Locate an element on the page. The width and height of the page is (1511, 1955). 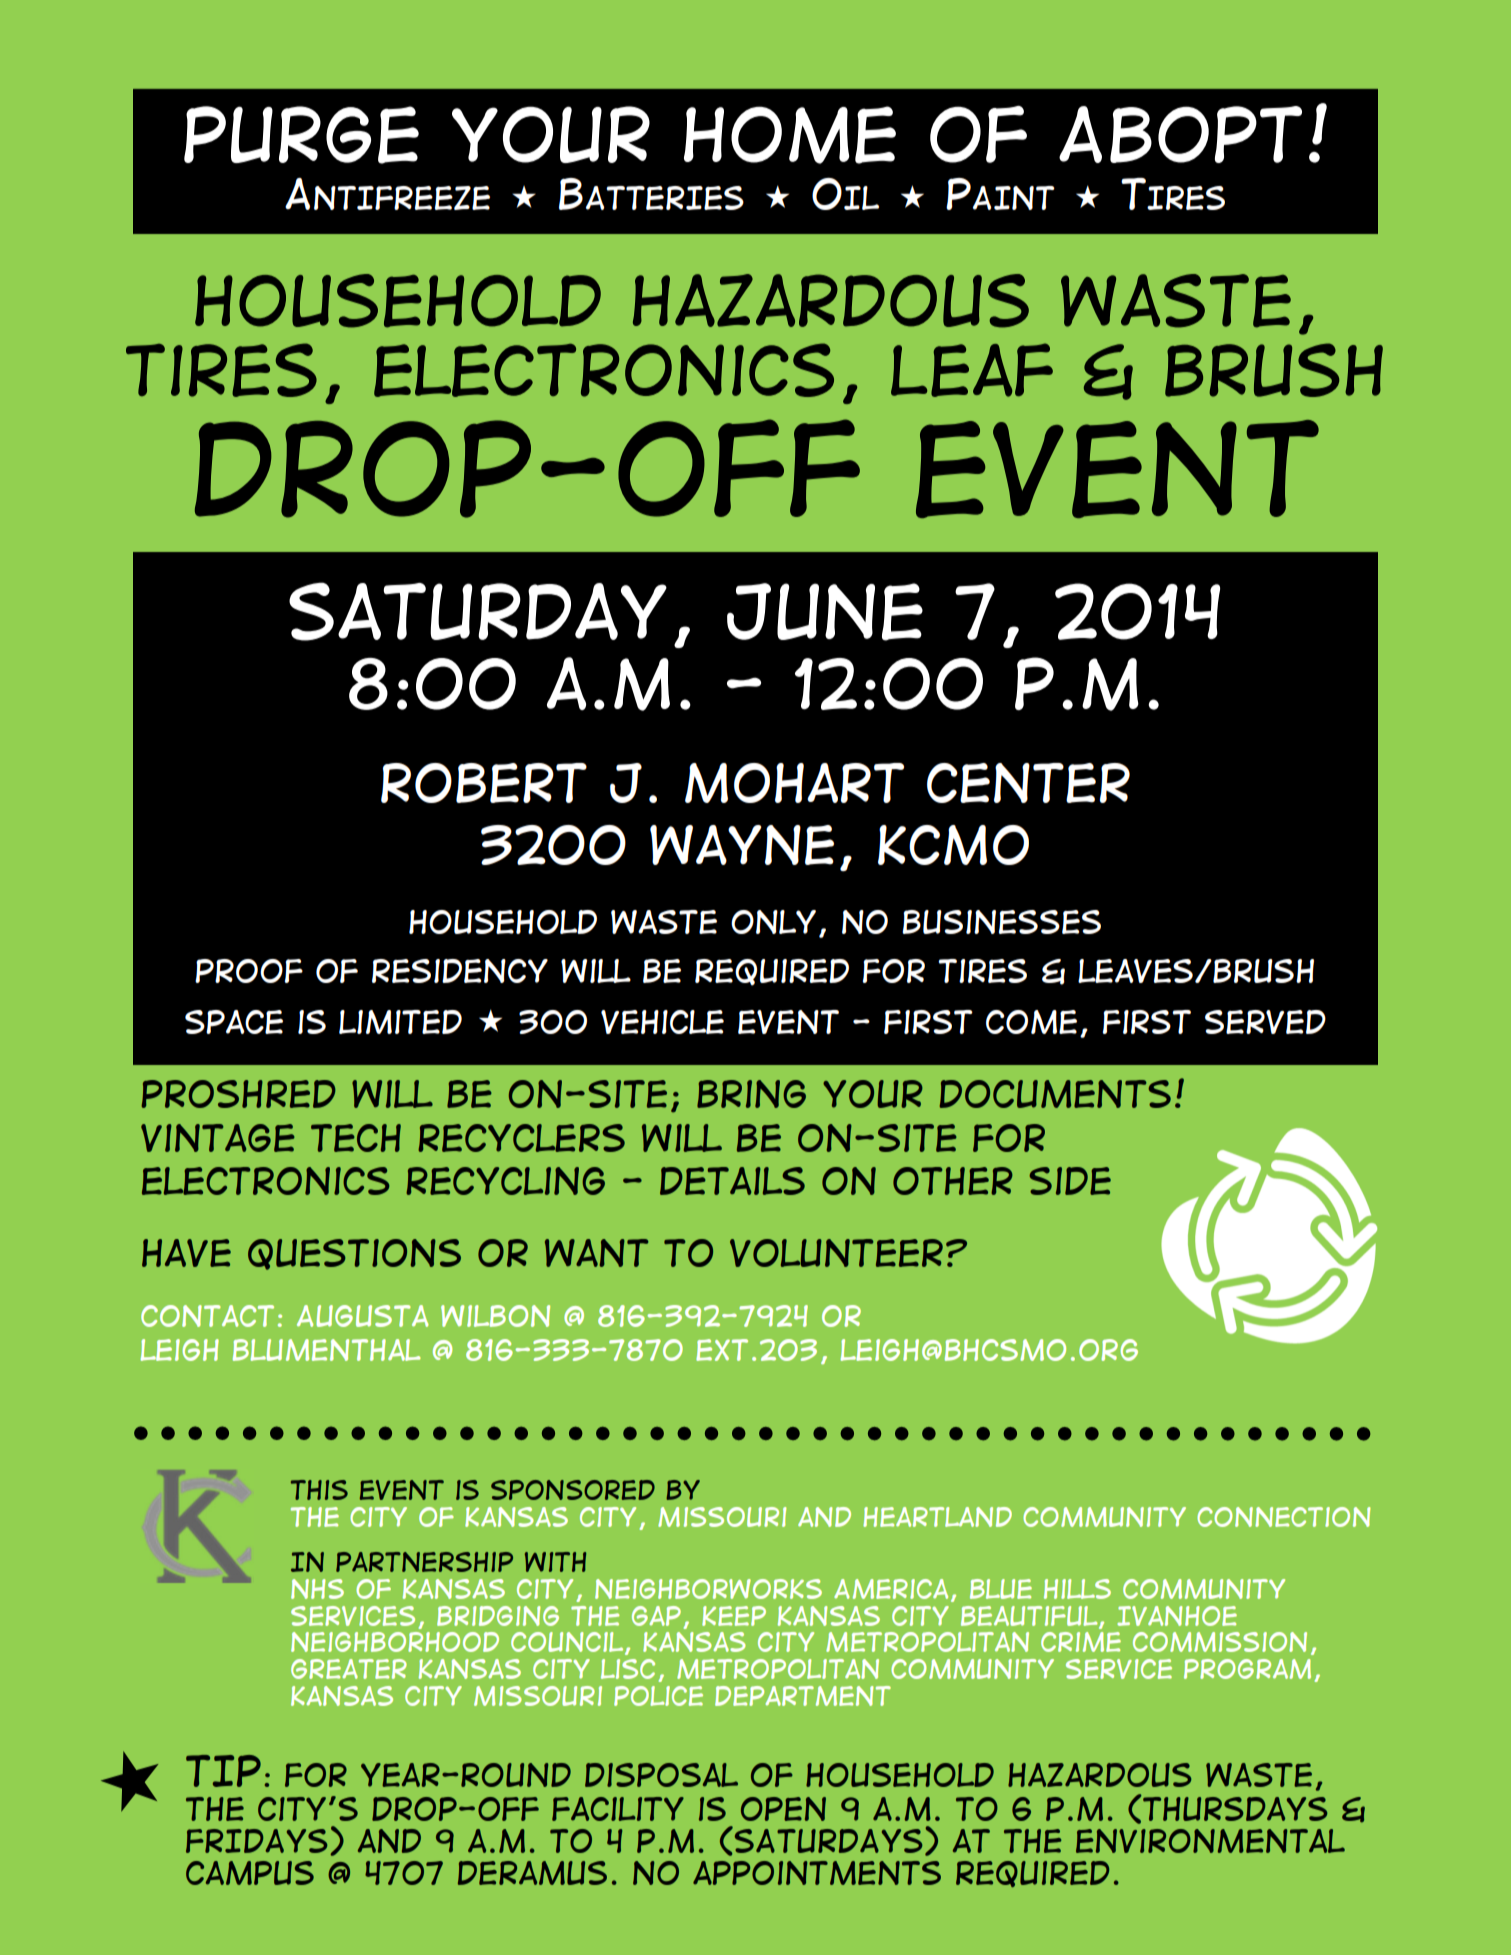
other is located at coordinates (953, 1181).
